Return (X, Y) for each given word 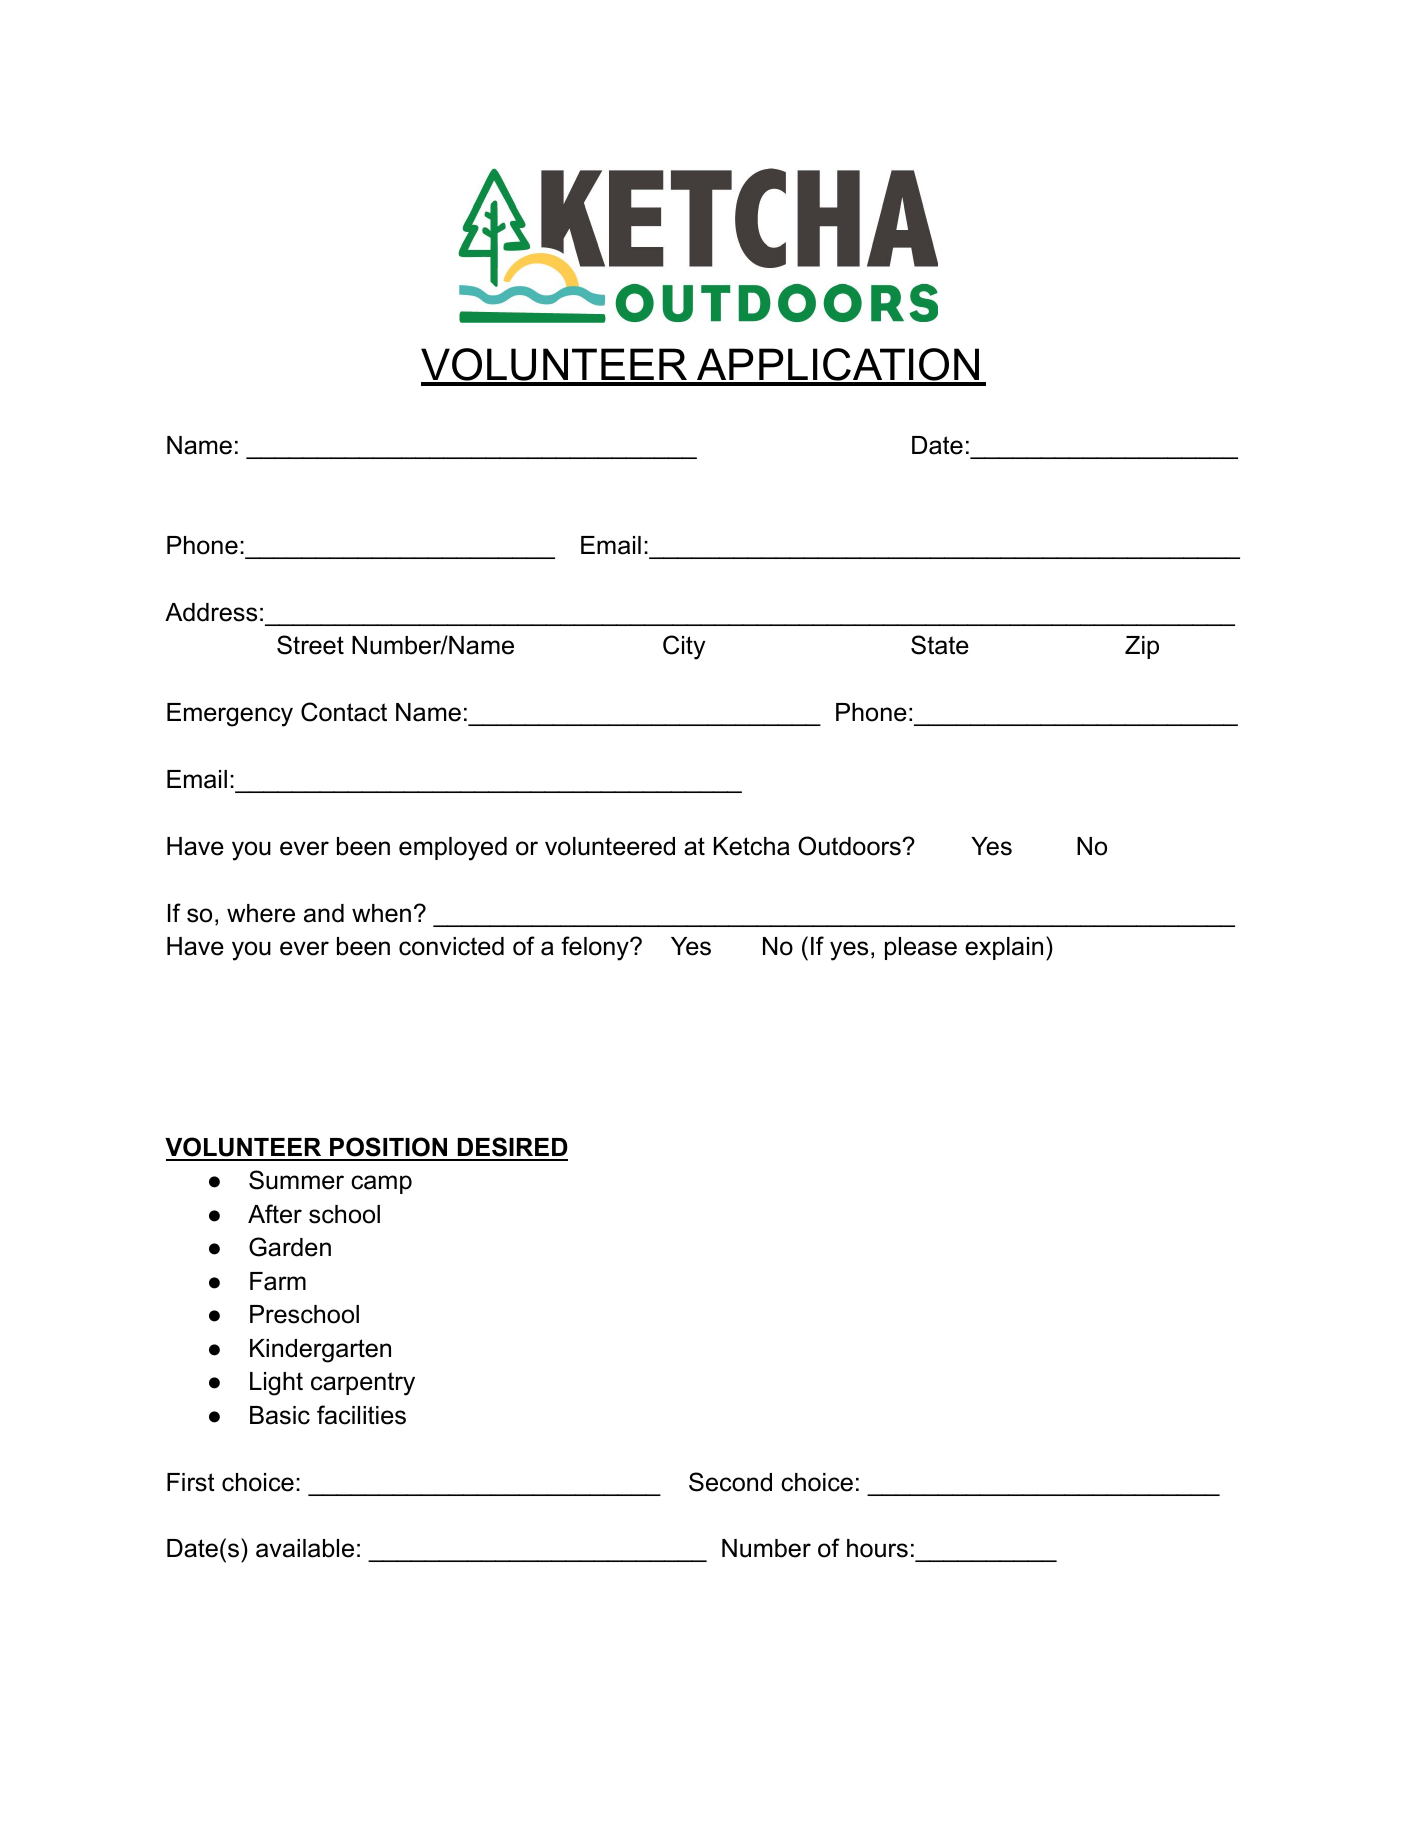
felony (596, 948)
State (940, 645)
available (305, 1548)
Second (730, 1482)
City (684, 647)
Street (310, 645)
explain (1004, 948)
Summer (296, 1180)
